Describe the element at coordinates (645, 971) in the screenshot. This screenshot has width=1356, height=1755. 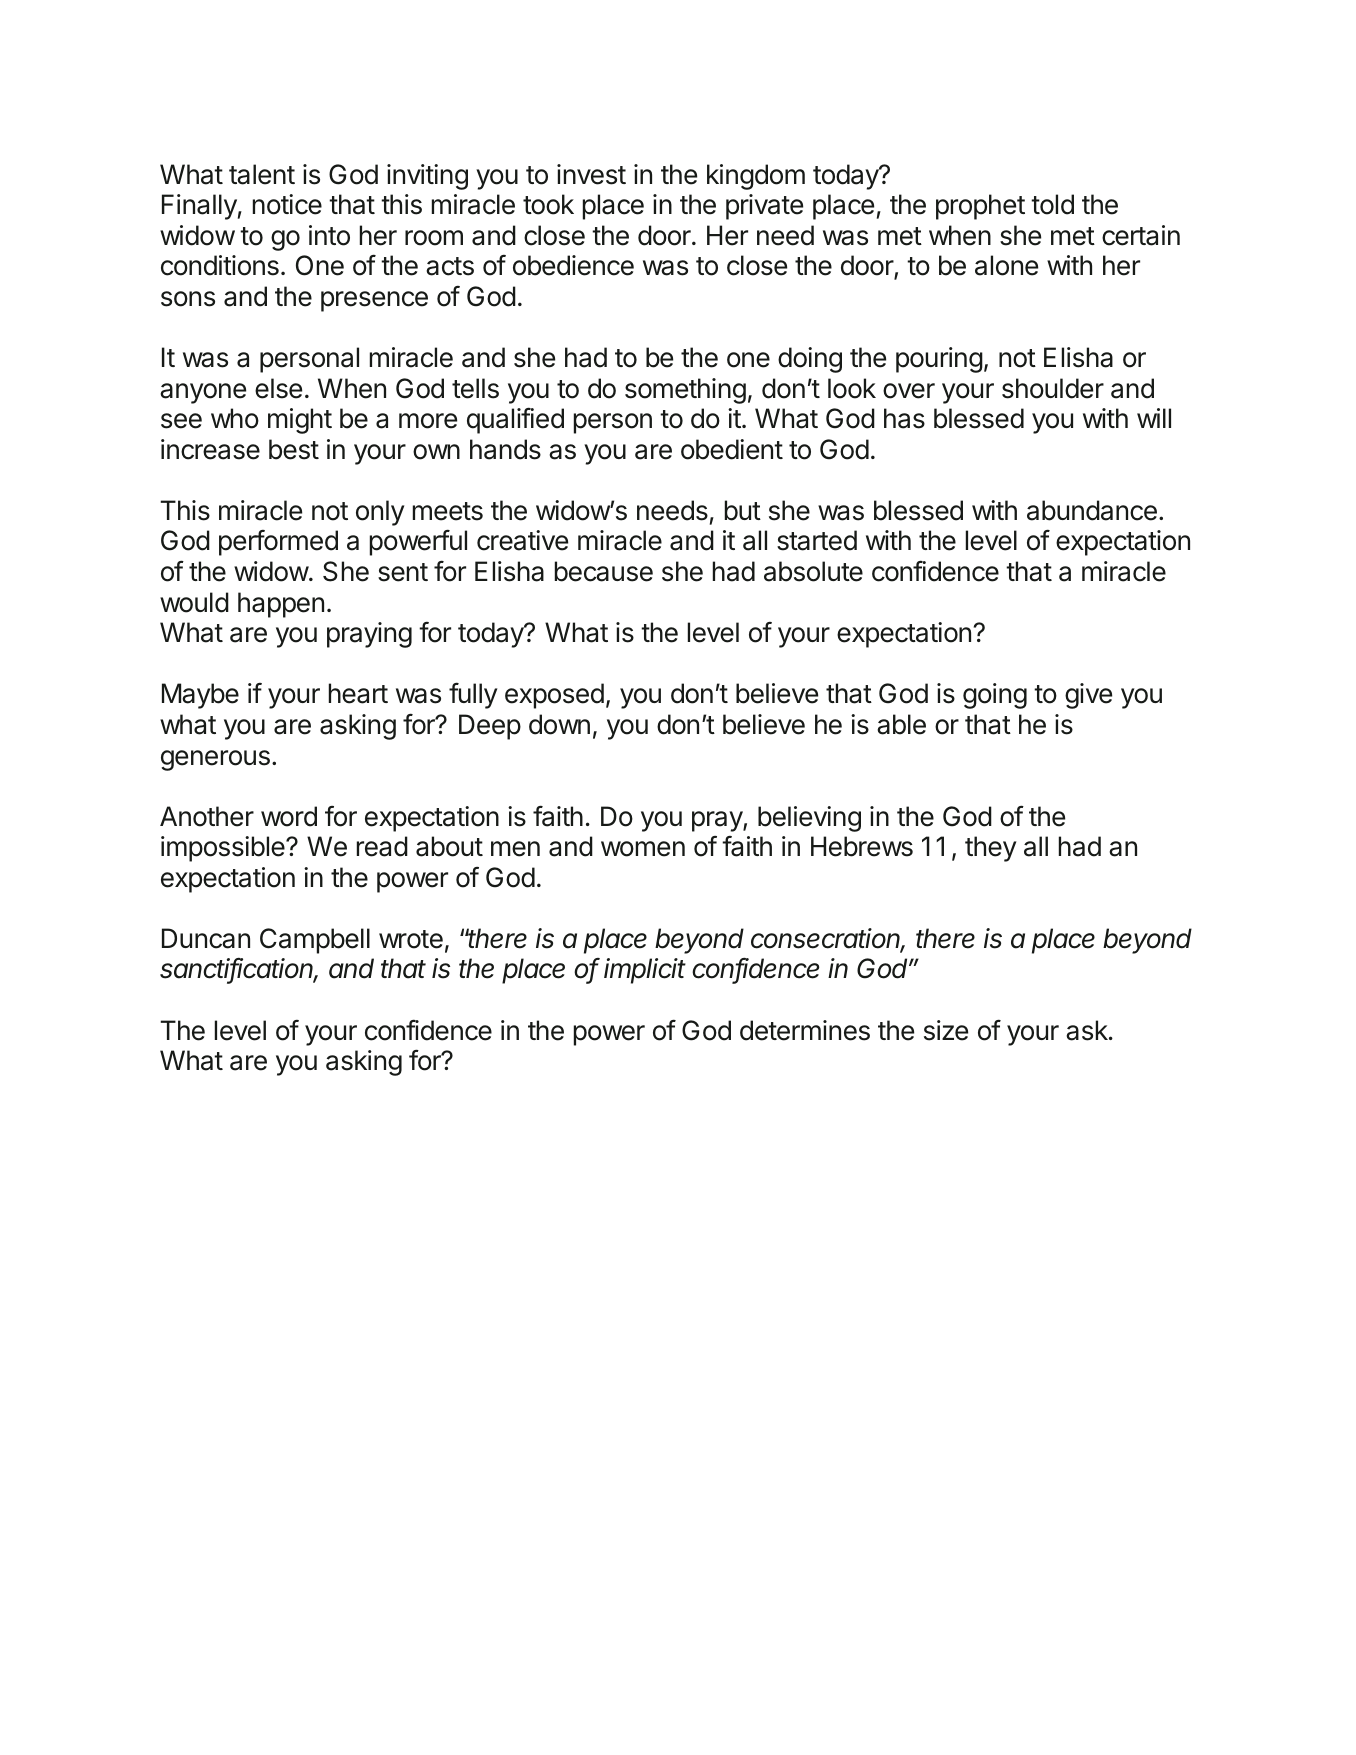
I see `implicit` at that location.
